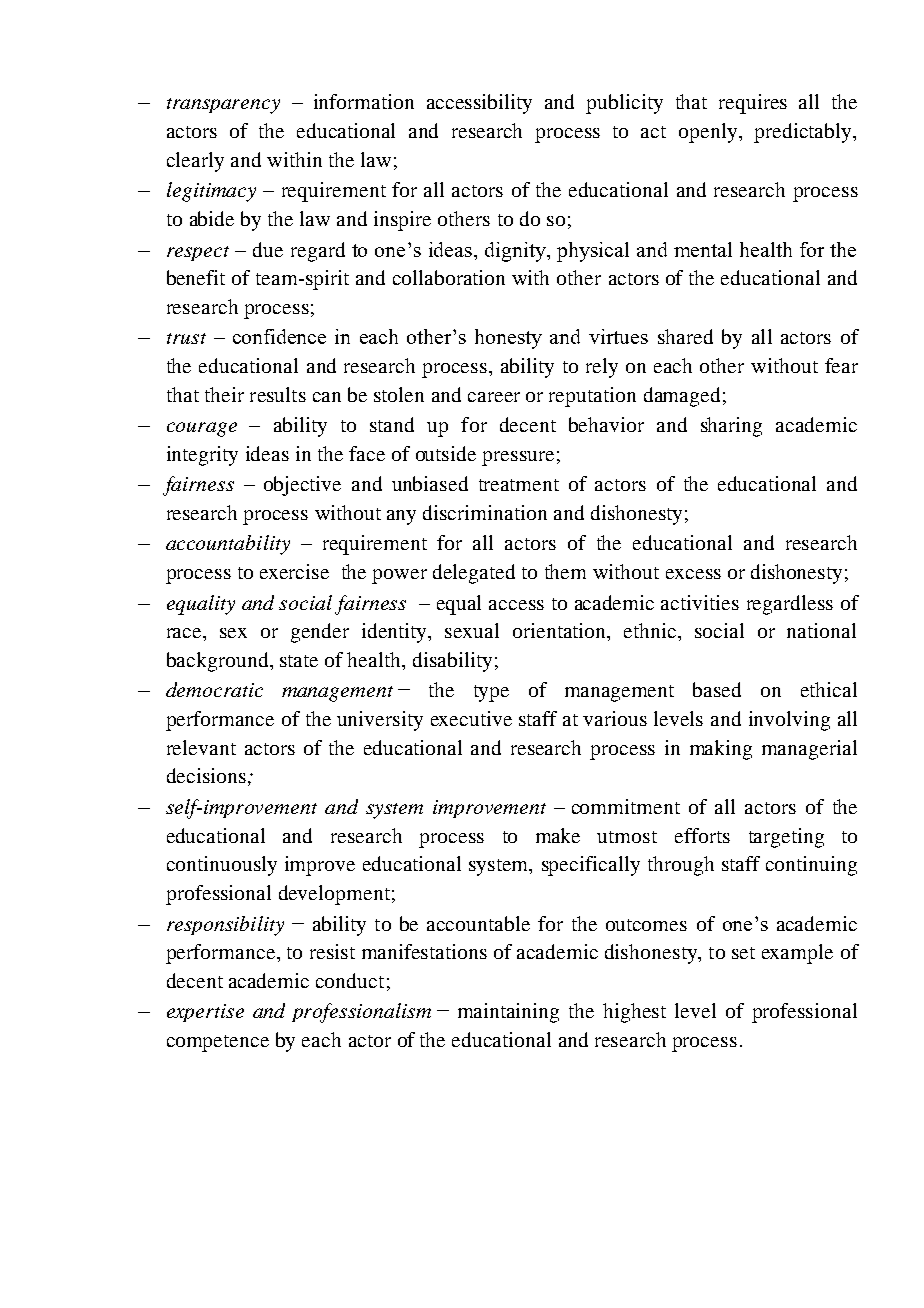  I want to click on set, so click(743, 953).
